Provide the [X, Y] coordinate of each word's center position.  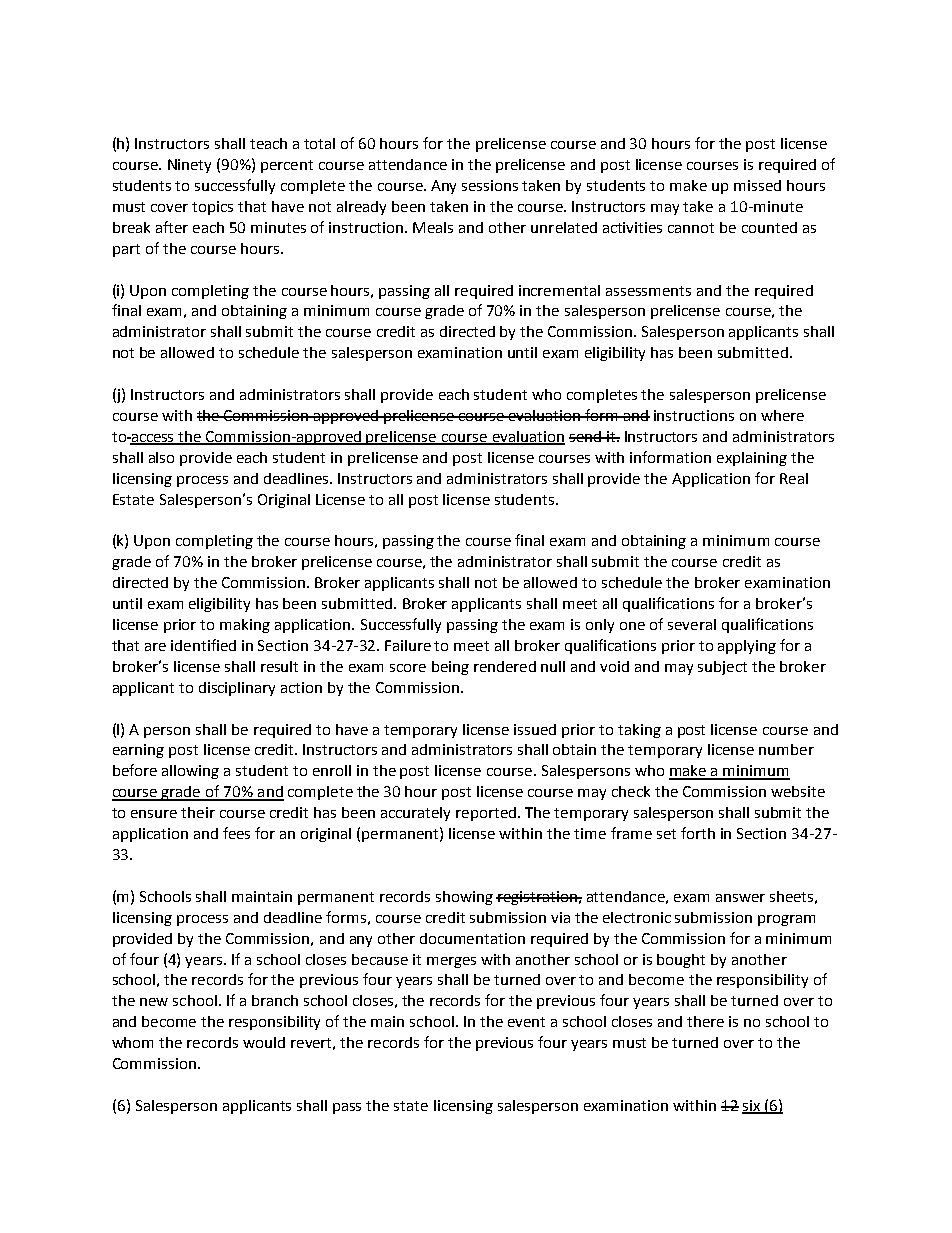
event [526, 1022]
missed [757, 185]
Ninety [189, 166]
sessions [490, 185]
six [752, 1106]
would [264, 1042]
